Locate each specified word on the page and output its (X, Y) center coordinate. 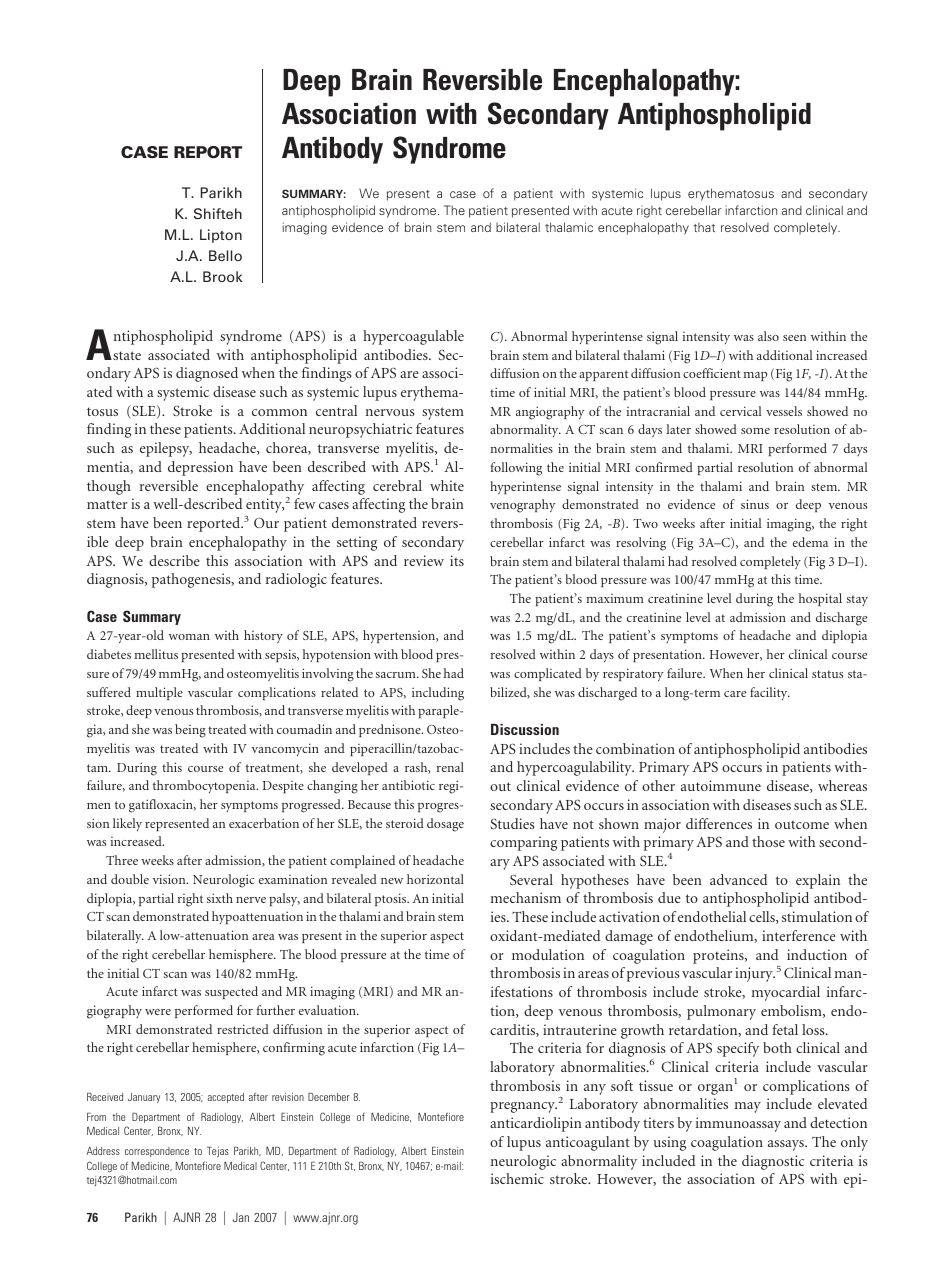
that (704, 227)
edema (810, 542)
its (457, 560)
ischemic (517, 1178)
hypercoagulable (413, 337)
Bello (225, 255)
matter (107, 504)
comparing (523, 843)
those (768, 841)
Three (122, 860)
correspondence (157, 1152)
